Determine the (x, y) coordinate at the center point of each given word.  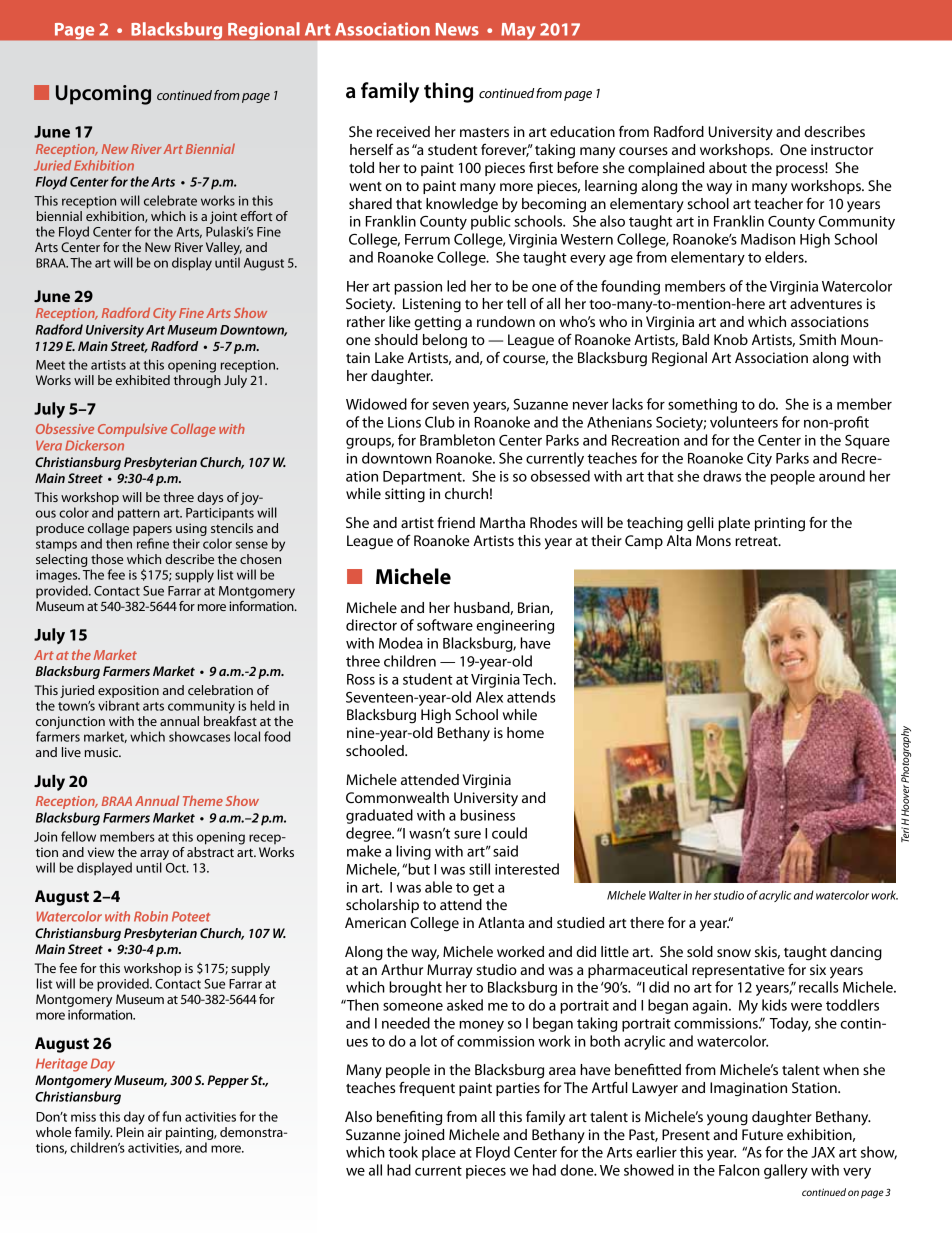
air (155, 1132)
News (457, 29)
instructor (842, 149)
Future (762, 1134)
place (439, 1153)
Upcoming (103, 95)
